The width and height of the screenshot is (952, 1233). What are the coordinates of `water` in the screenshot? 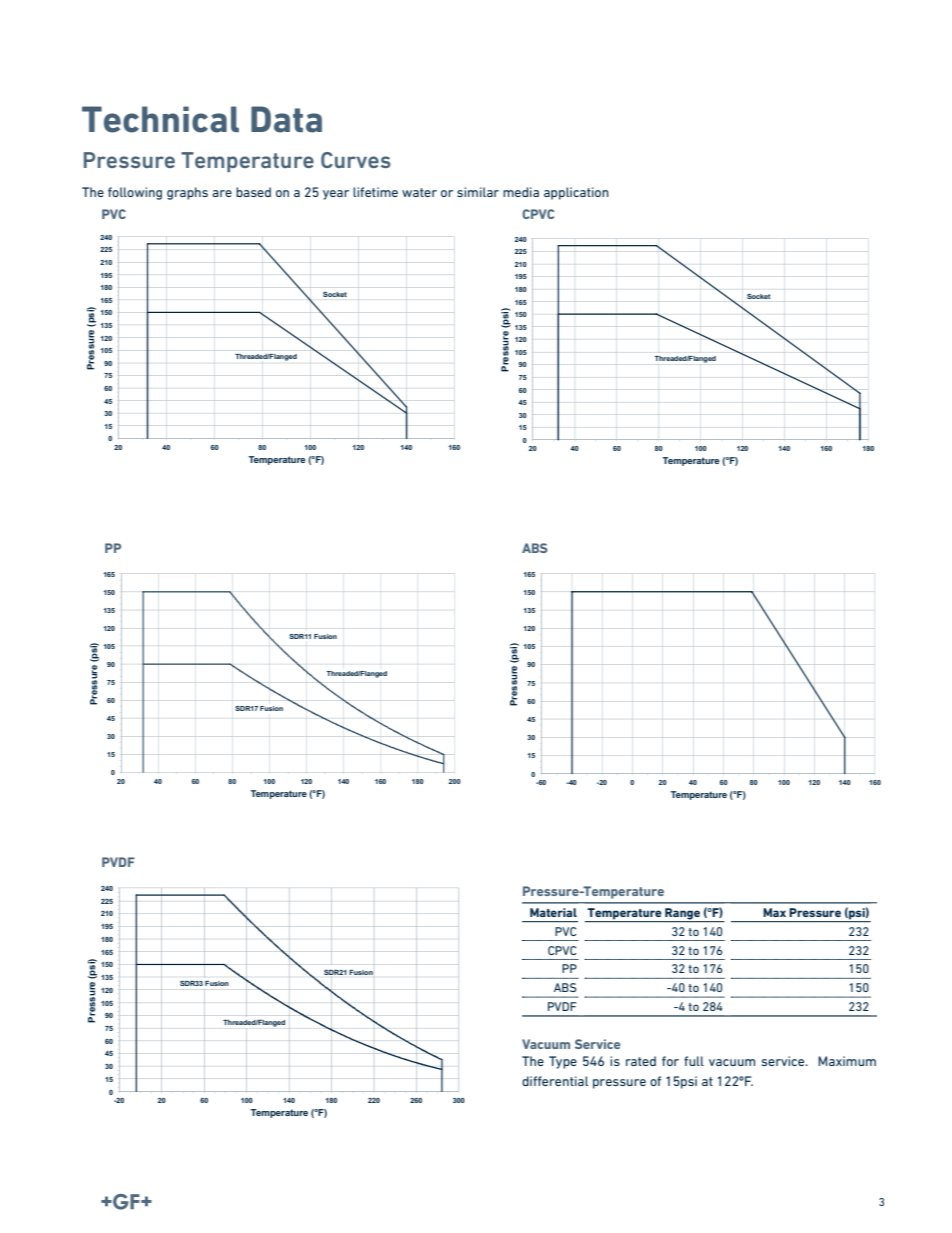 It's located at (419, 192).
